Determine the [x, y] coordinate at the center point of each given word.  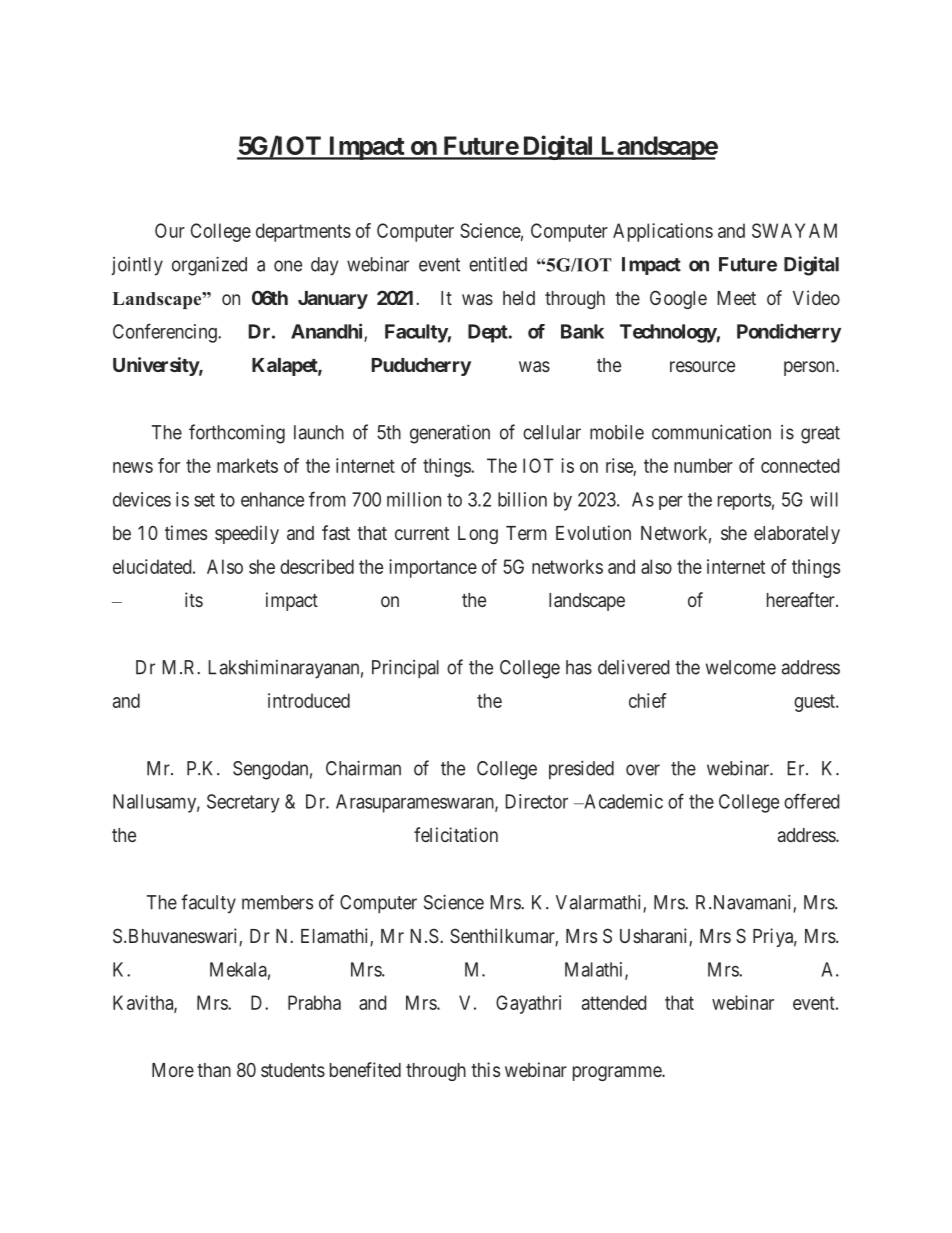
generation [450, 434]
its [194, 599]
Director [536, 801]
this [485, 1069]
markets [247, 465]
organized [209, 266]
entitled [498, 264]
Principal [405, 668]
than [214, 1070]
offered [811, 801]
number [703, 465]
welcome [741, 667]
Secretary [243, 803]
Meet [736, 298]
